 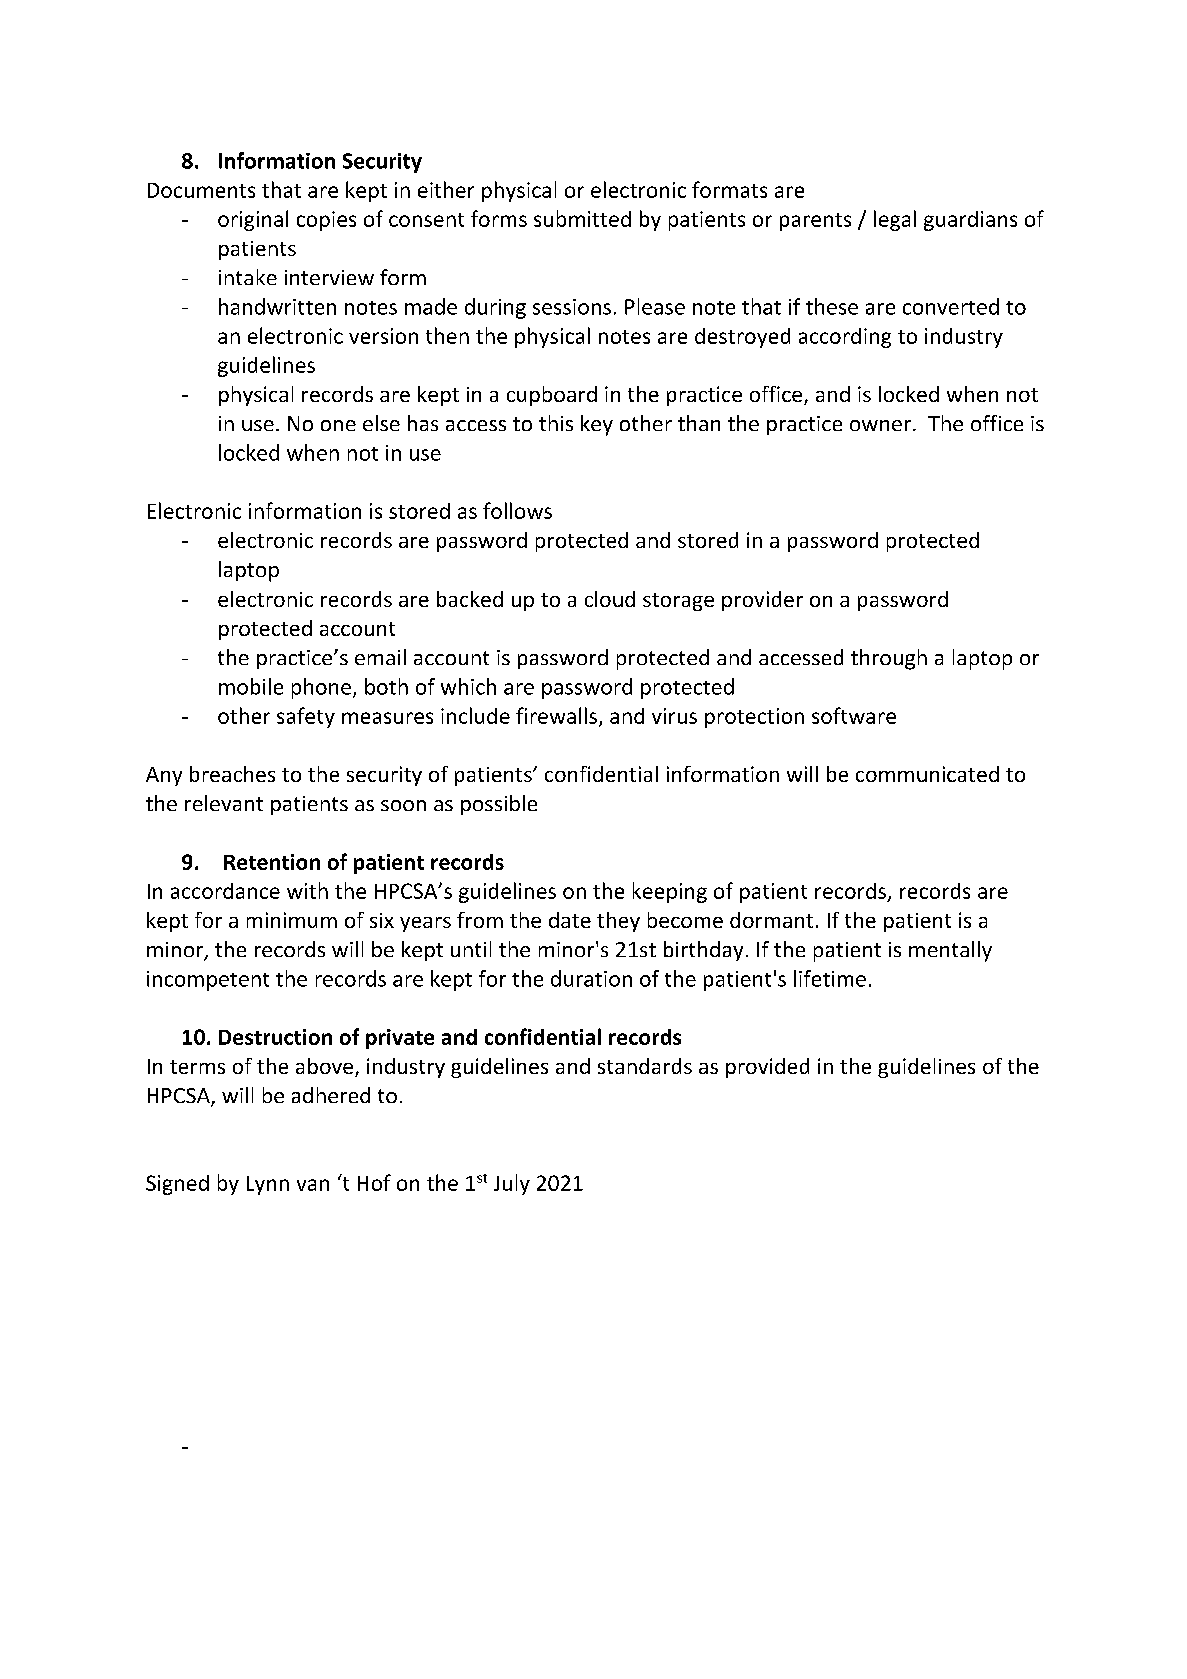 I want to click on mentally, so click(x=950, y=951).
